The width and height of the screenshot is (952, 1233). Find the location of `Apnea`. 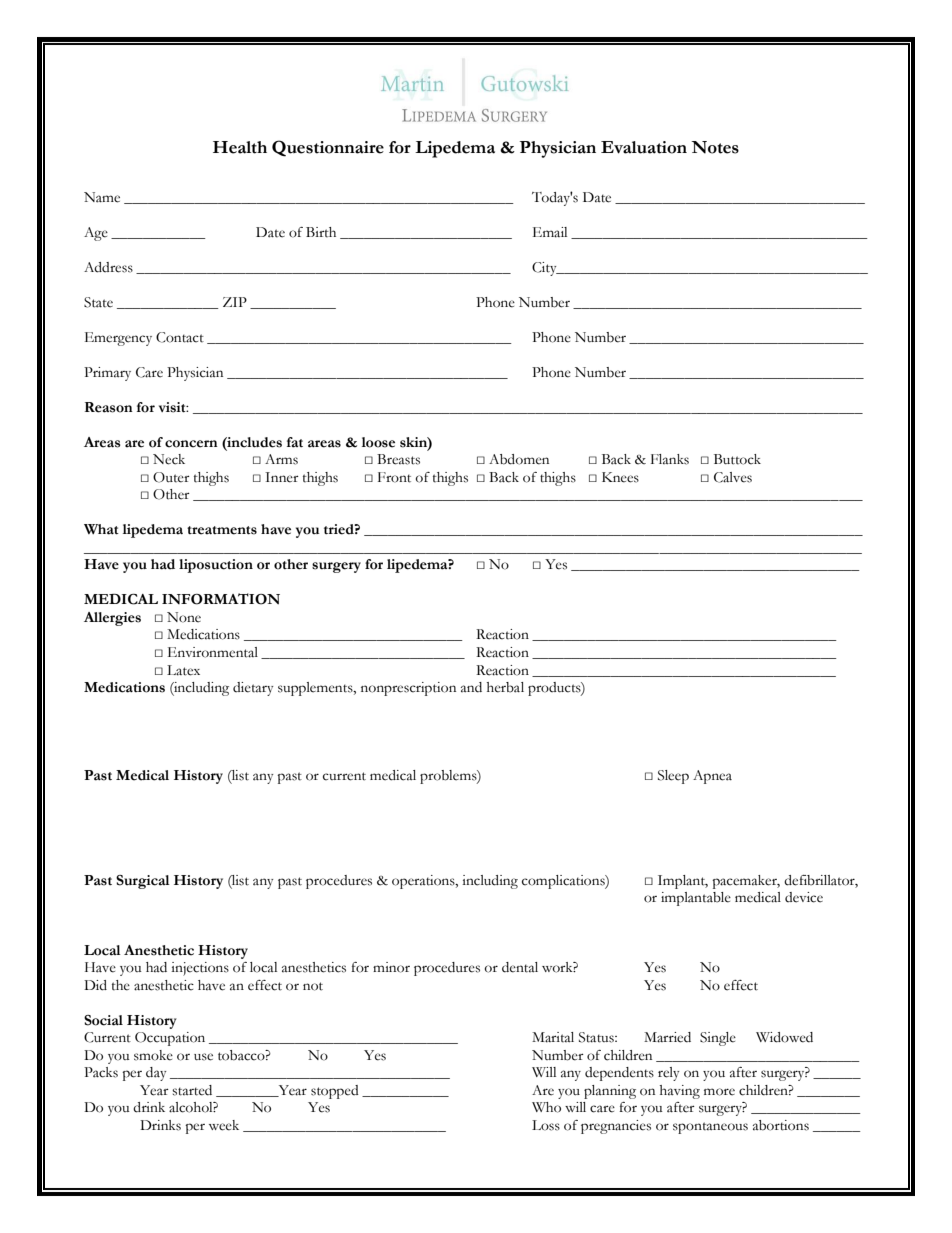

Apnea is located at coordinates (712, 777).
